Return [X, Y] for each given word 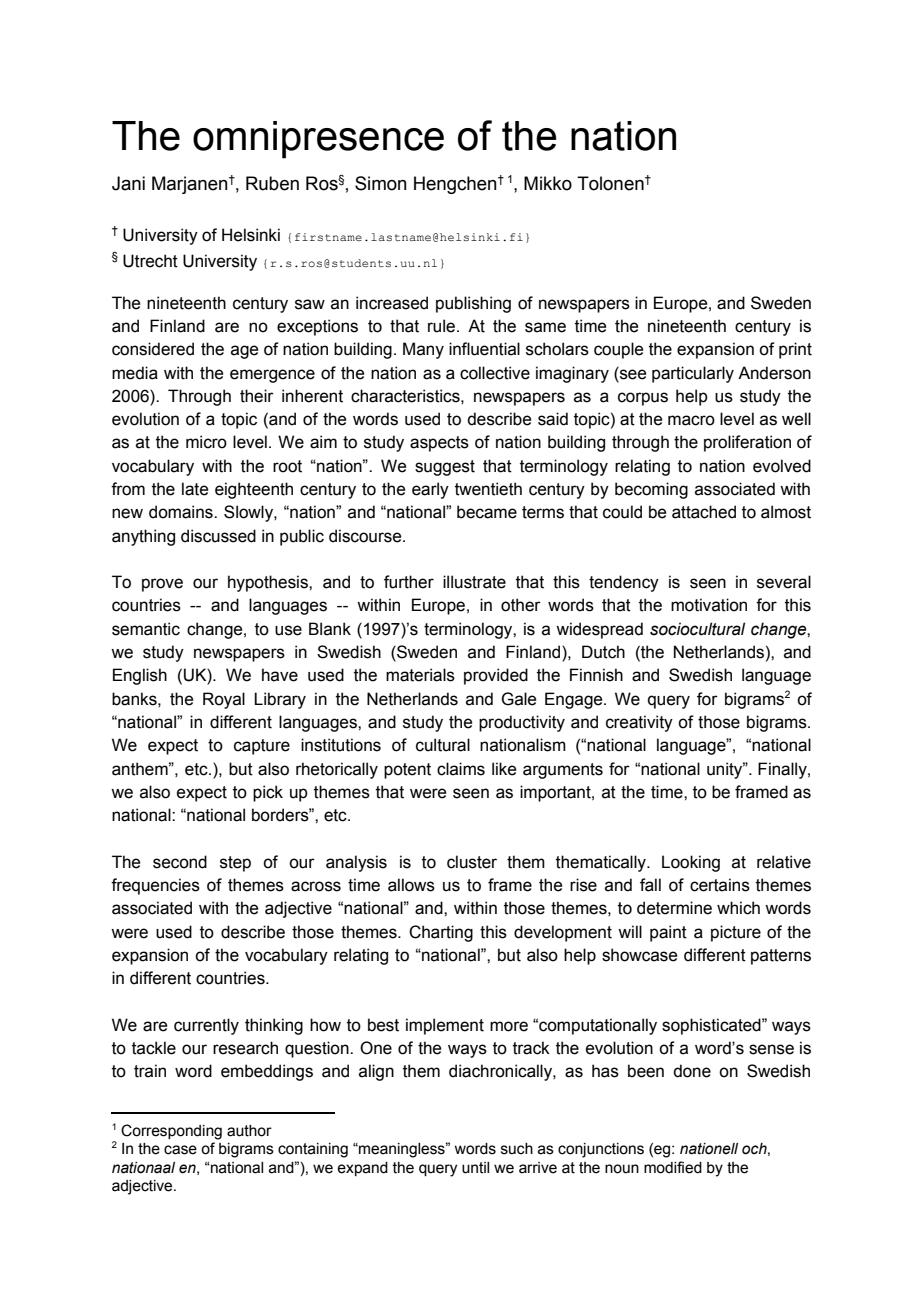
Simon [381, 183]
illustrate [474, 582]
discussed [218, 536]
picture [736, 933]
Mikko [548, 183]
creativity [639, 723]
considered [153, 349]
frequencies [155, 886]
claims [461, 769]
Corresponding [171, 1132]
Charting [441, 933]
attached [704, 512]
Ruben [272, 183]
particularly [693, 374]
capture [262, 747]
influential [484, 349]
